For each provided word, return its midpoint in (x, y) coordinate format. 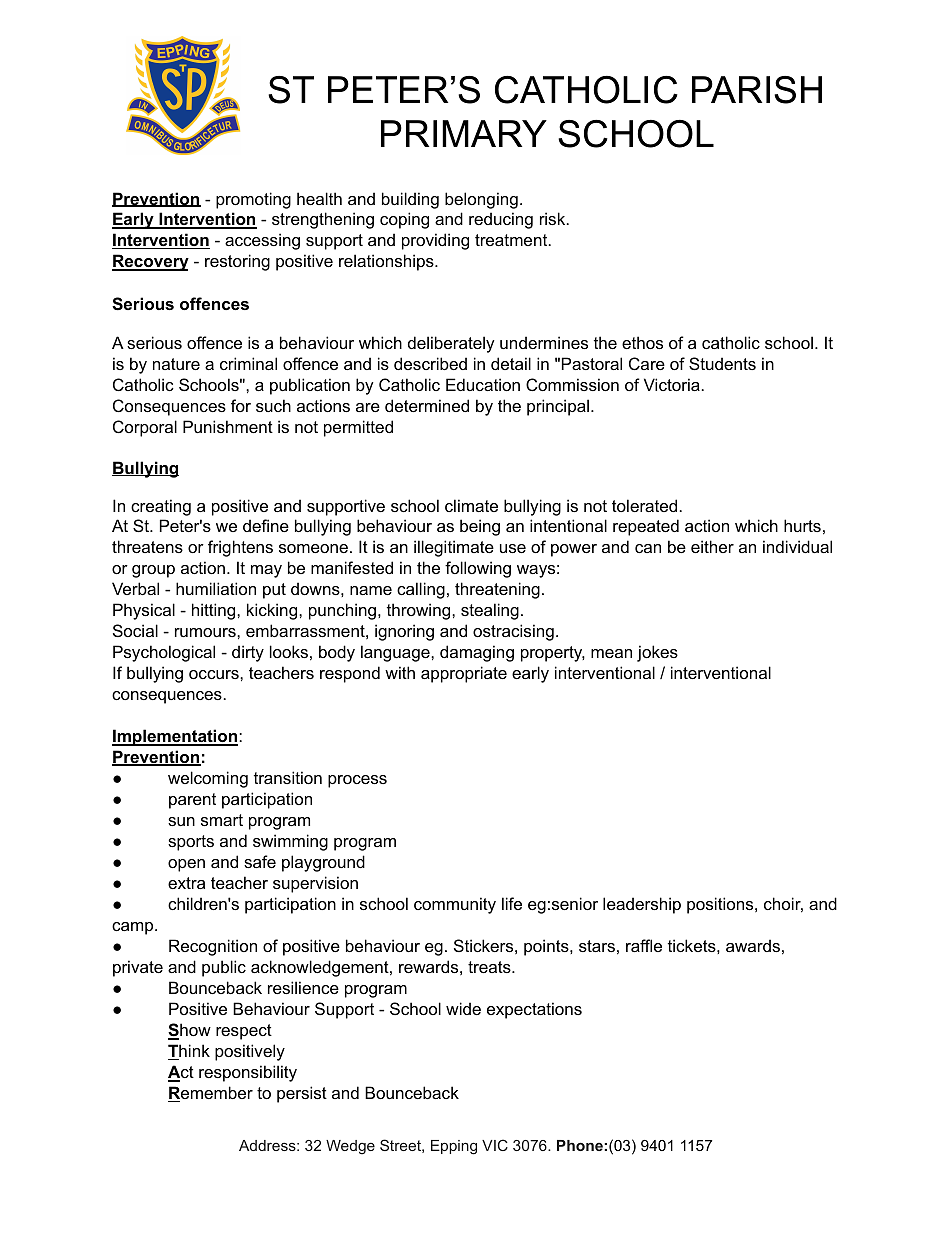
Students (722, 363)
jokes (657, 653)
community (455, 905)
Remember (210, 1094)
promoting (253, 200)
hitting (215, 611)
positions (721, 905)
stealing (490, 611)
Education (483, 384)
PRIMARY (464, 133)
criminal (248, 363)
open (186, 865)
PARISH (757, 90)
